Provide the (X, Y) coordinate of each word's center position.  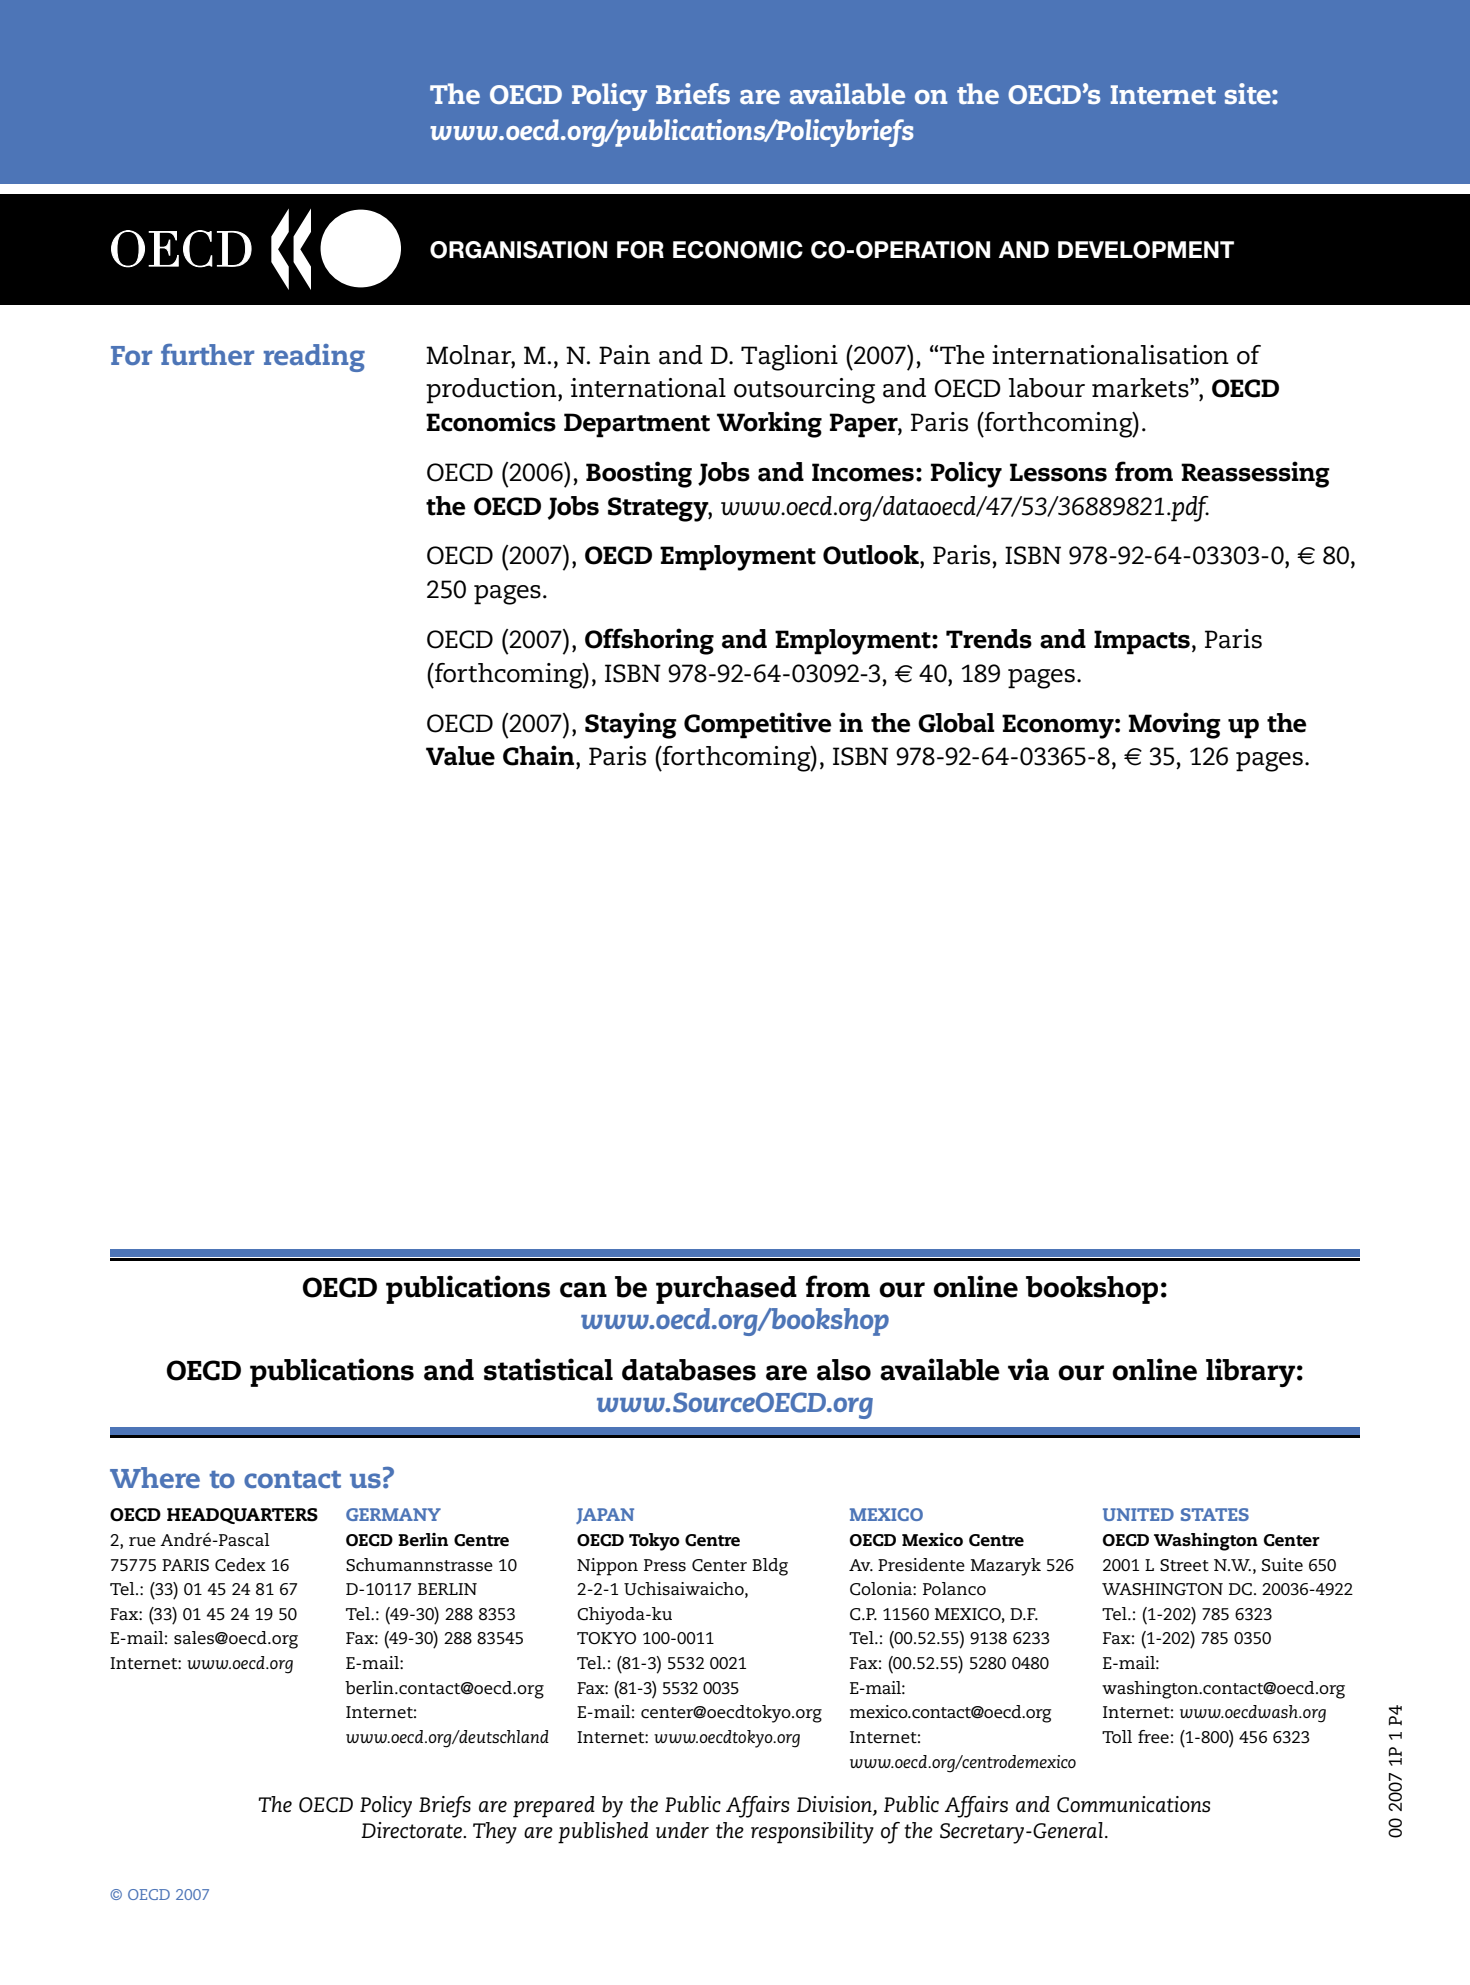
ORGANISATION (518, 250)
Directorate (412, 1830)
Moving (1174, 725)
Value (460, 756)
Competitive (758, 725)
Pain (624, 355)
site (1249, 93)
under (682, 1830)
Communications (1133, 1804)
